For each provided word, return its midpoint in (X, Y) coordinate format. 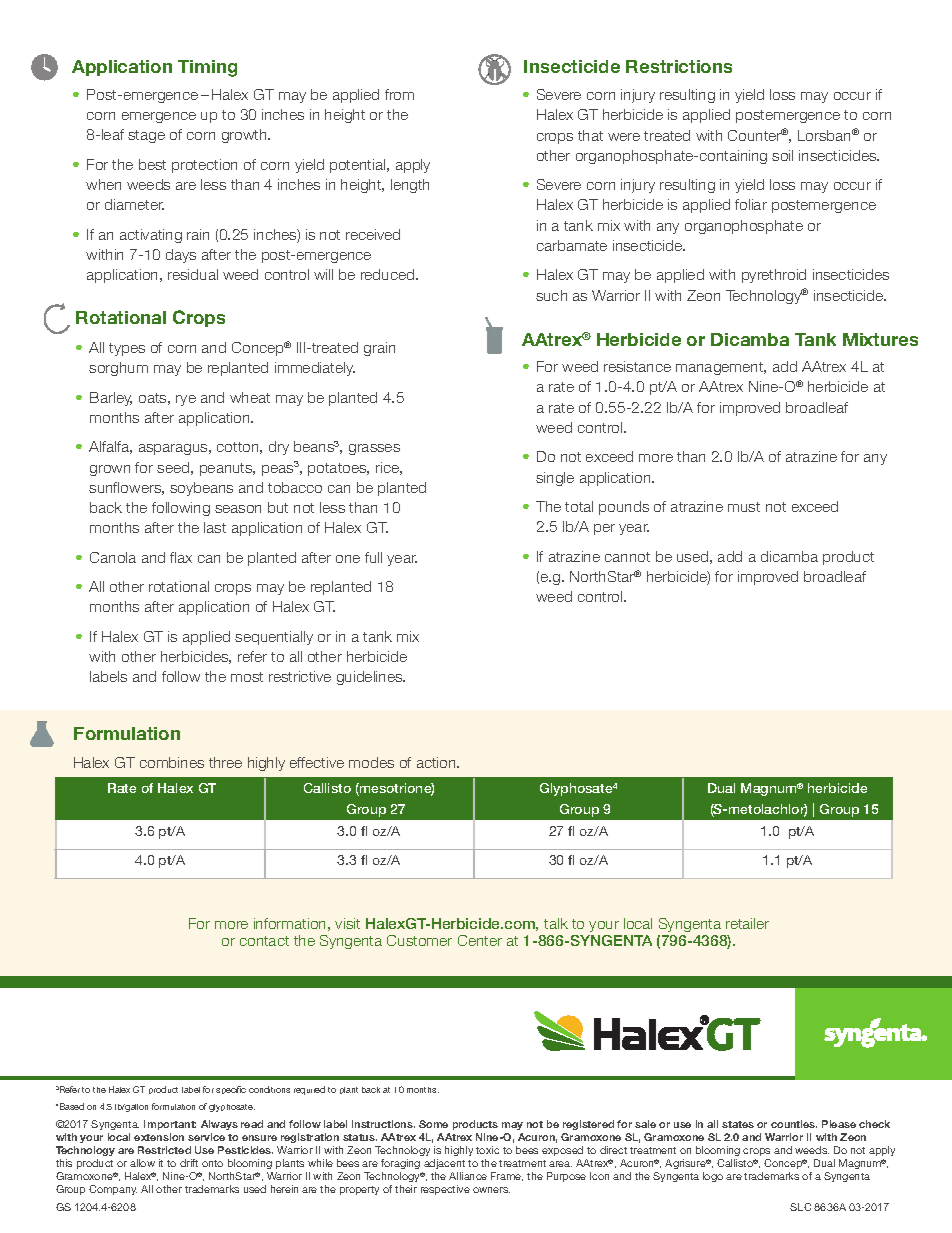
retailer (747, 923)
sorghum (118, 369)
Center (480, 940)
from (399, 94)
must (744, 507)
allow (142, 1163)
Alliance (468, 1176)
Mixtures (880, 339)
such (551, 295)
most (247, 677)
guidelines (371, 678)
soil (782, 155)
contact (264, 941)
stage (146, 136)
